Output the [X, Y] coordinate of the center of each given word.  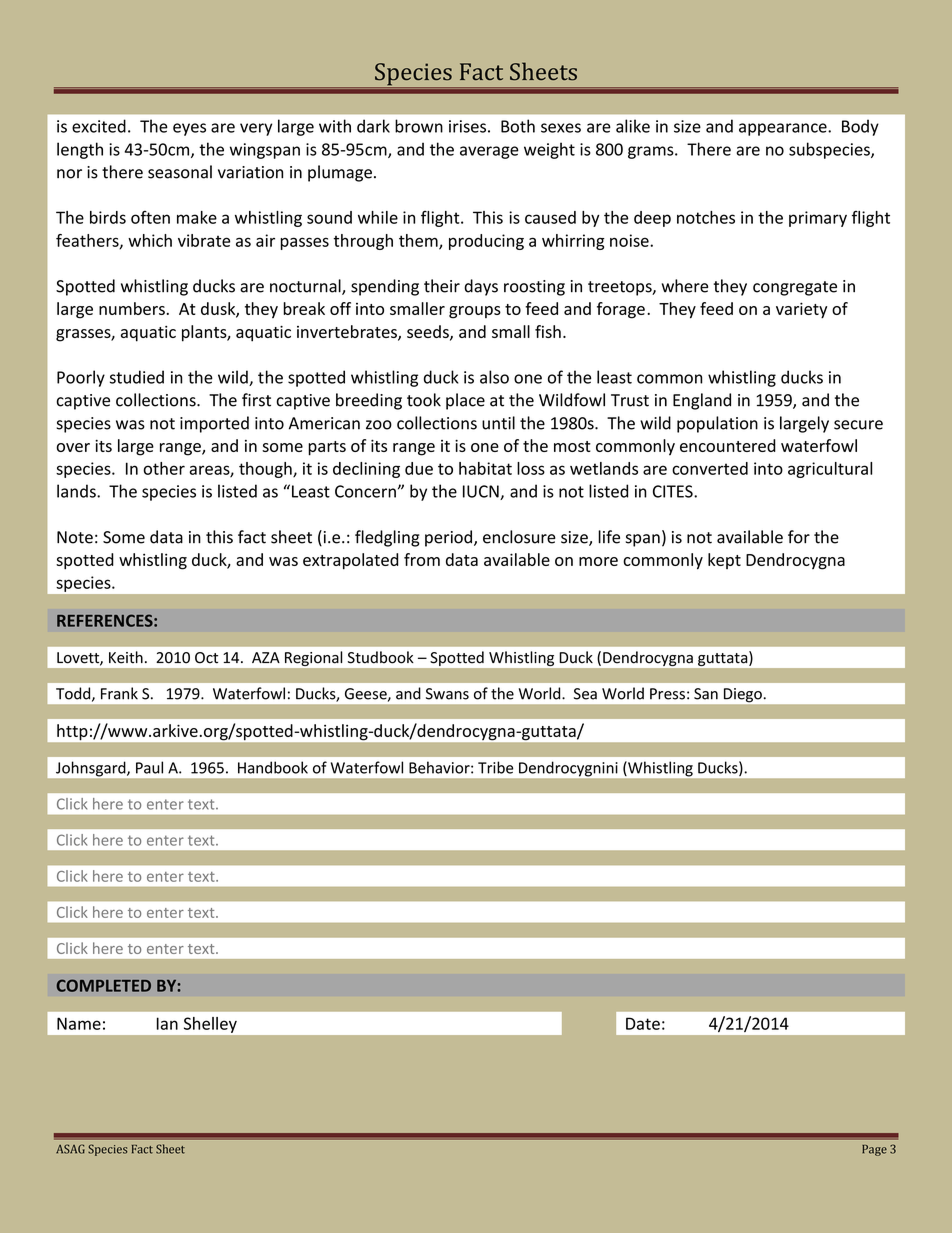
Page [874, 1150]
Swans [447, 694]
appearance [784, 129]
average [489, 152]
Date [643, 1023]
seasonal [180, 172]
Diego [743, 695]
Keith [126, 657]
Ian [167, 1023]
